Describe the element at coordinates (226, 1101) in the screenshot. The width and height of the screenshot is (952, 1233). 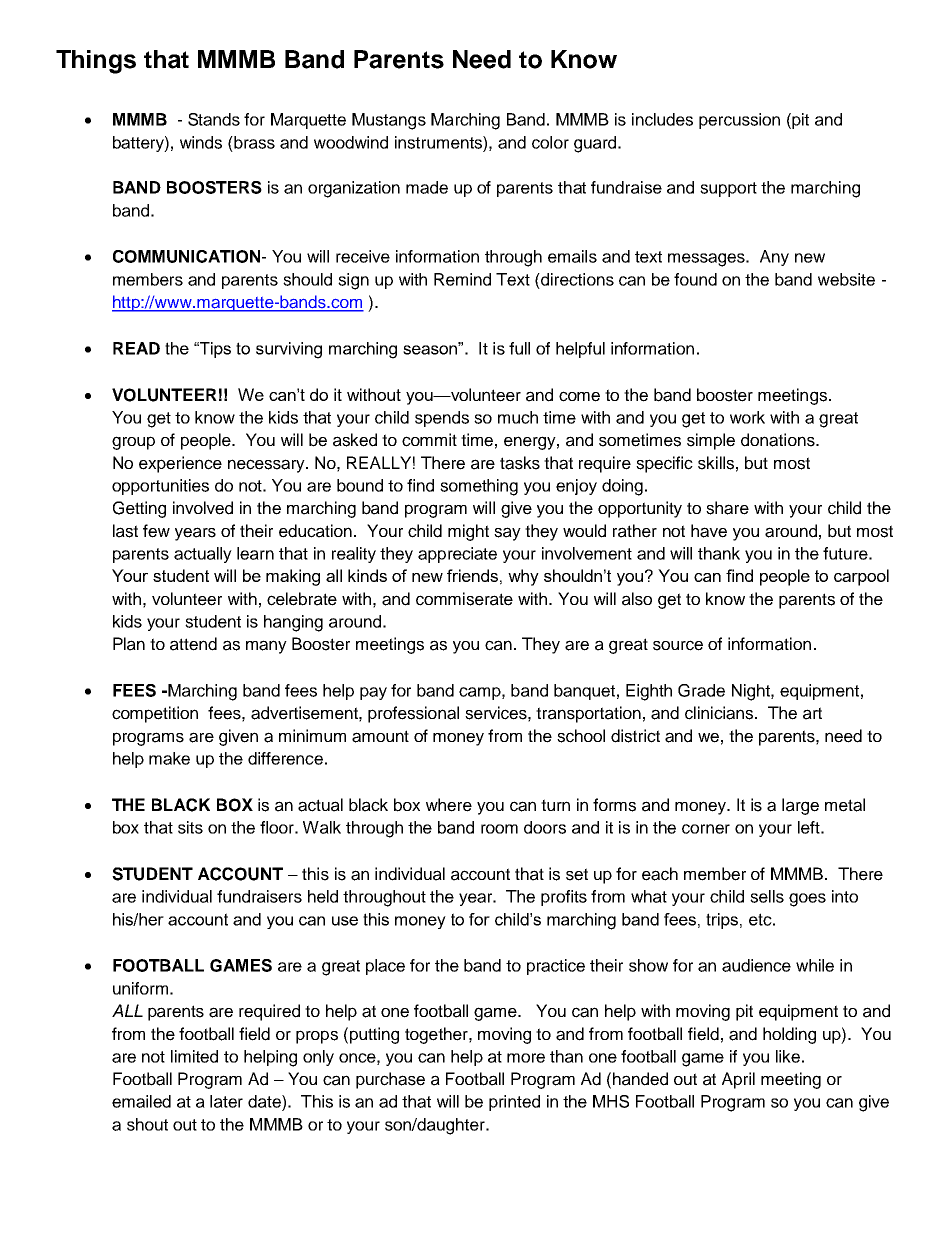
I see `later` at that location.
